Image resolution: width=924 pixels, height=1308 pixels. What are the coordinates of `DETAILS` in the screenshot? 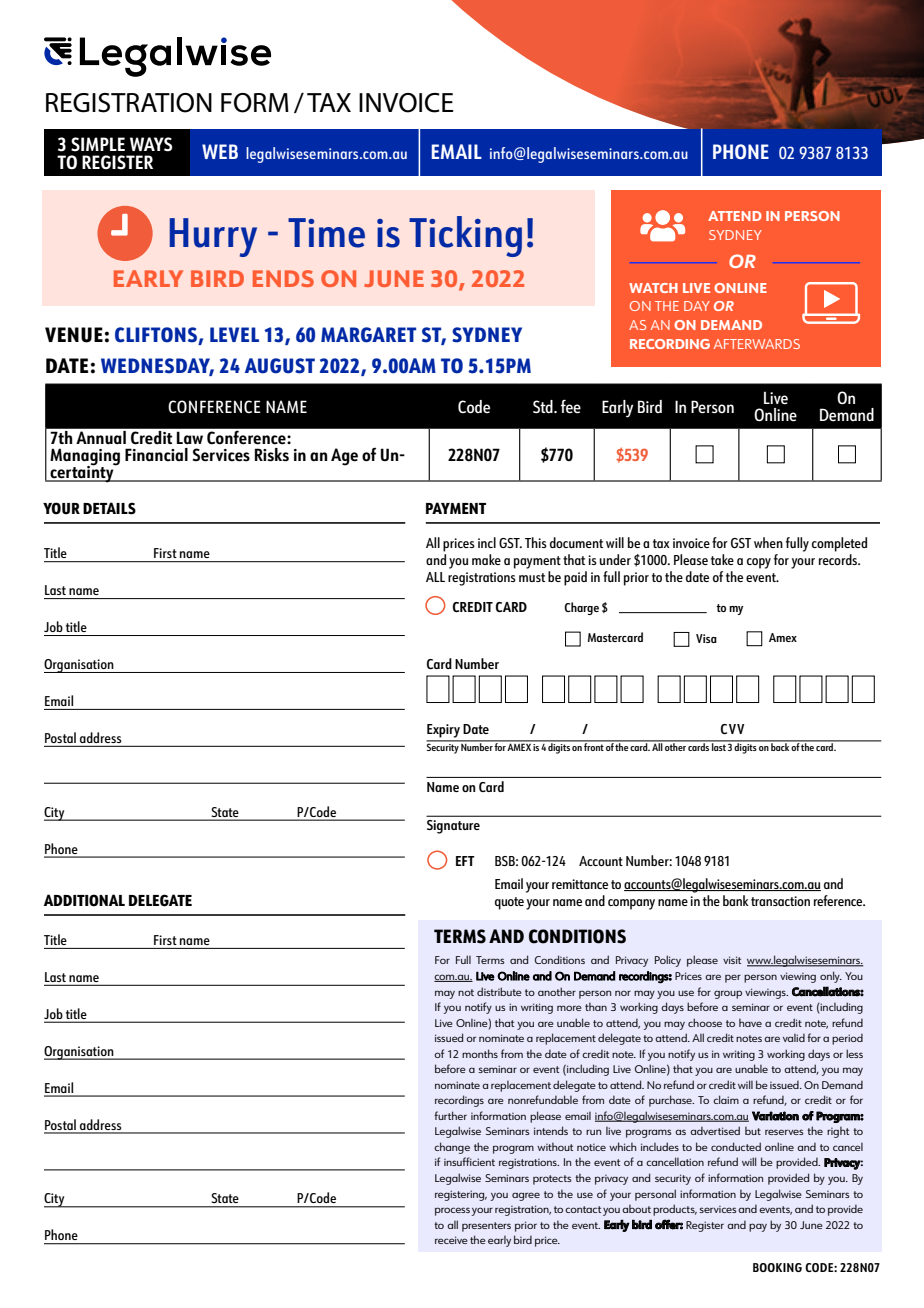 It's located at (109, 508).
